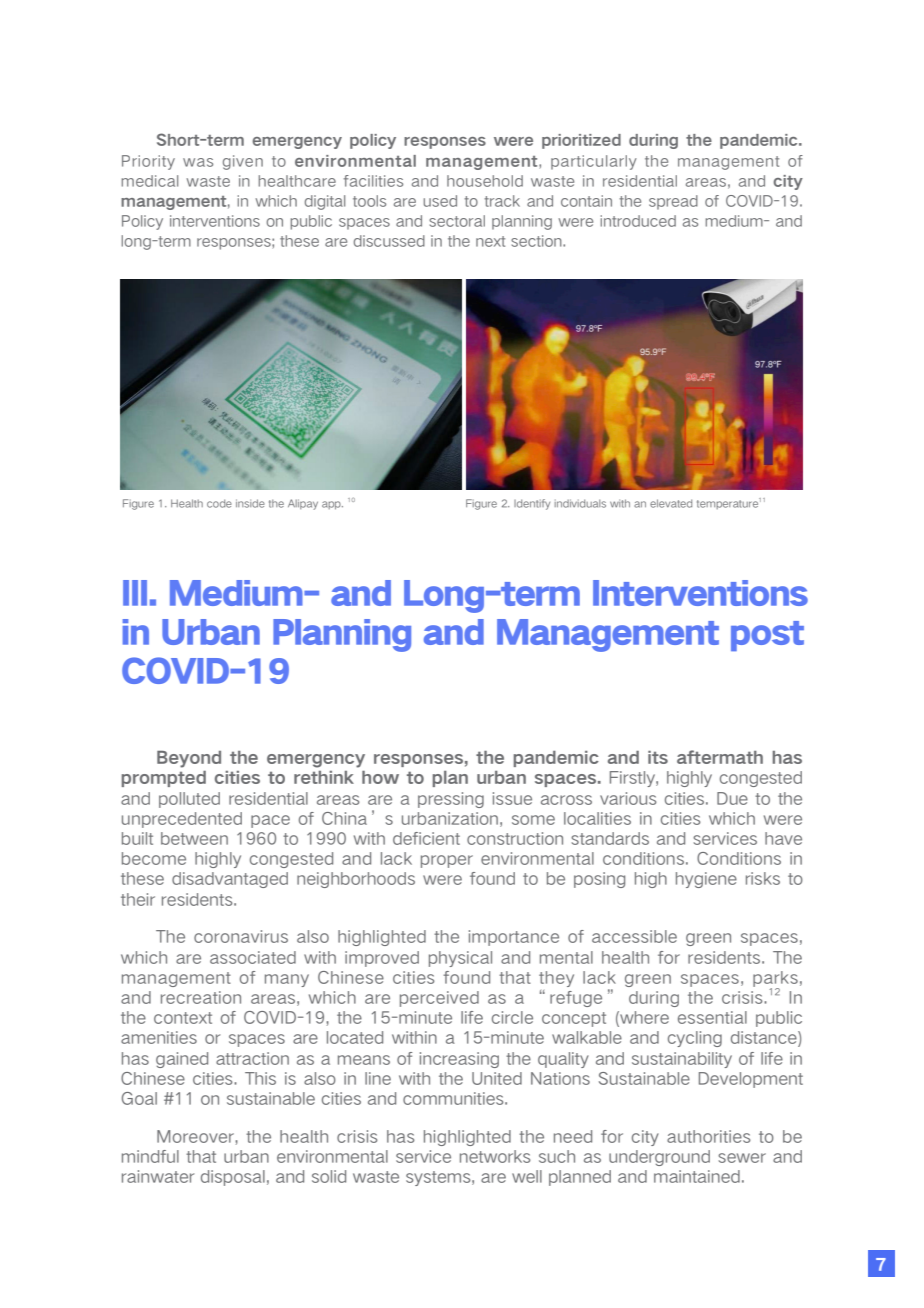 This page has height=1308, width=924. What do you see at coordinates (135, 593) in the page?
I see `III` at bounding box center [135, 593].
